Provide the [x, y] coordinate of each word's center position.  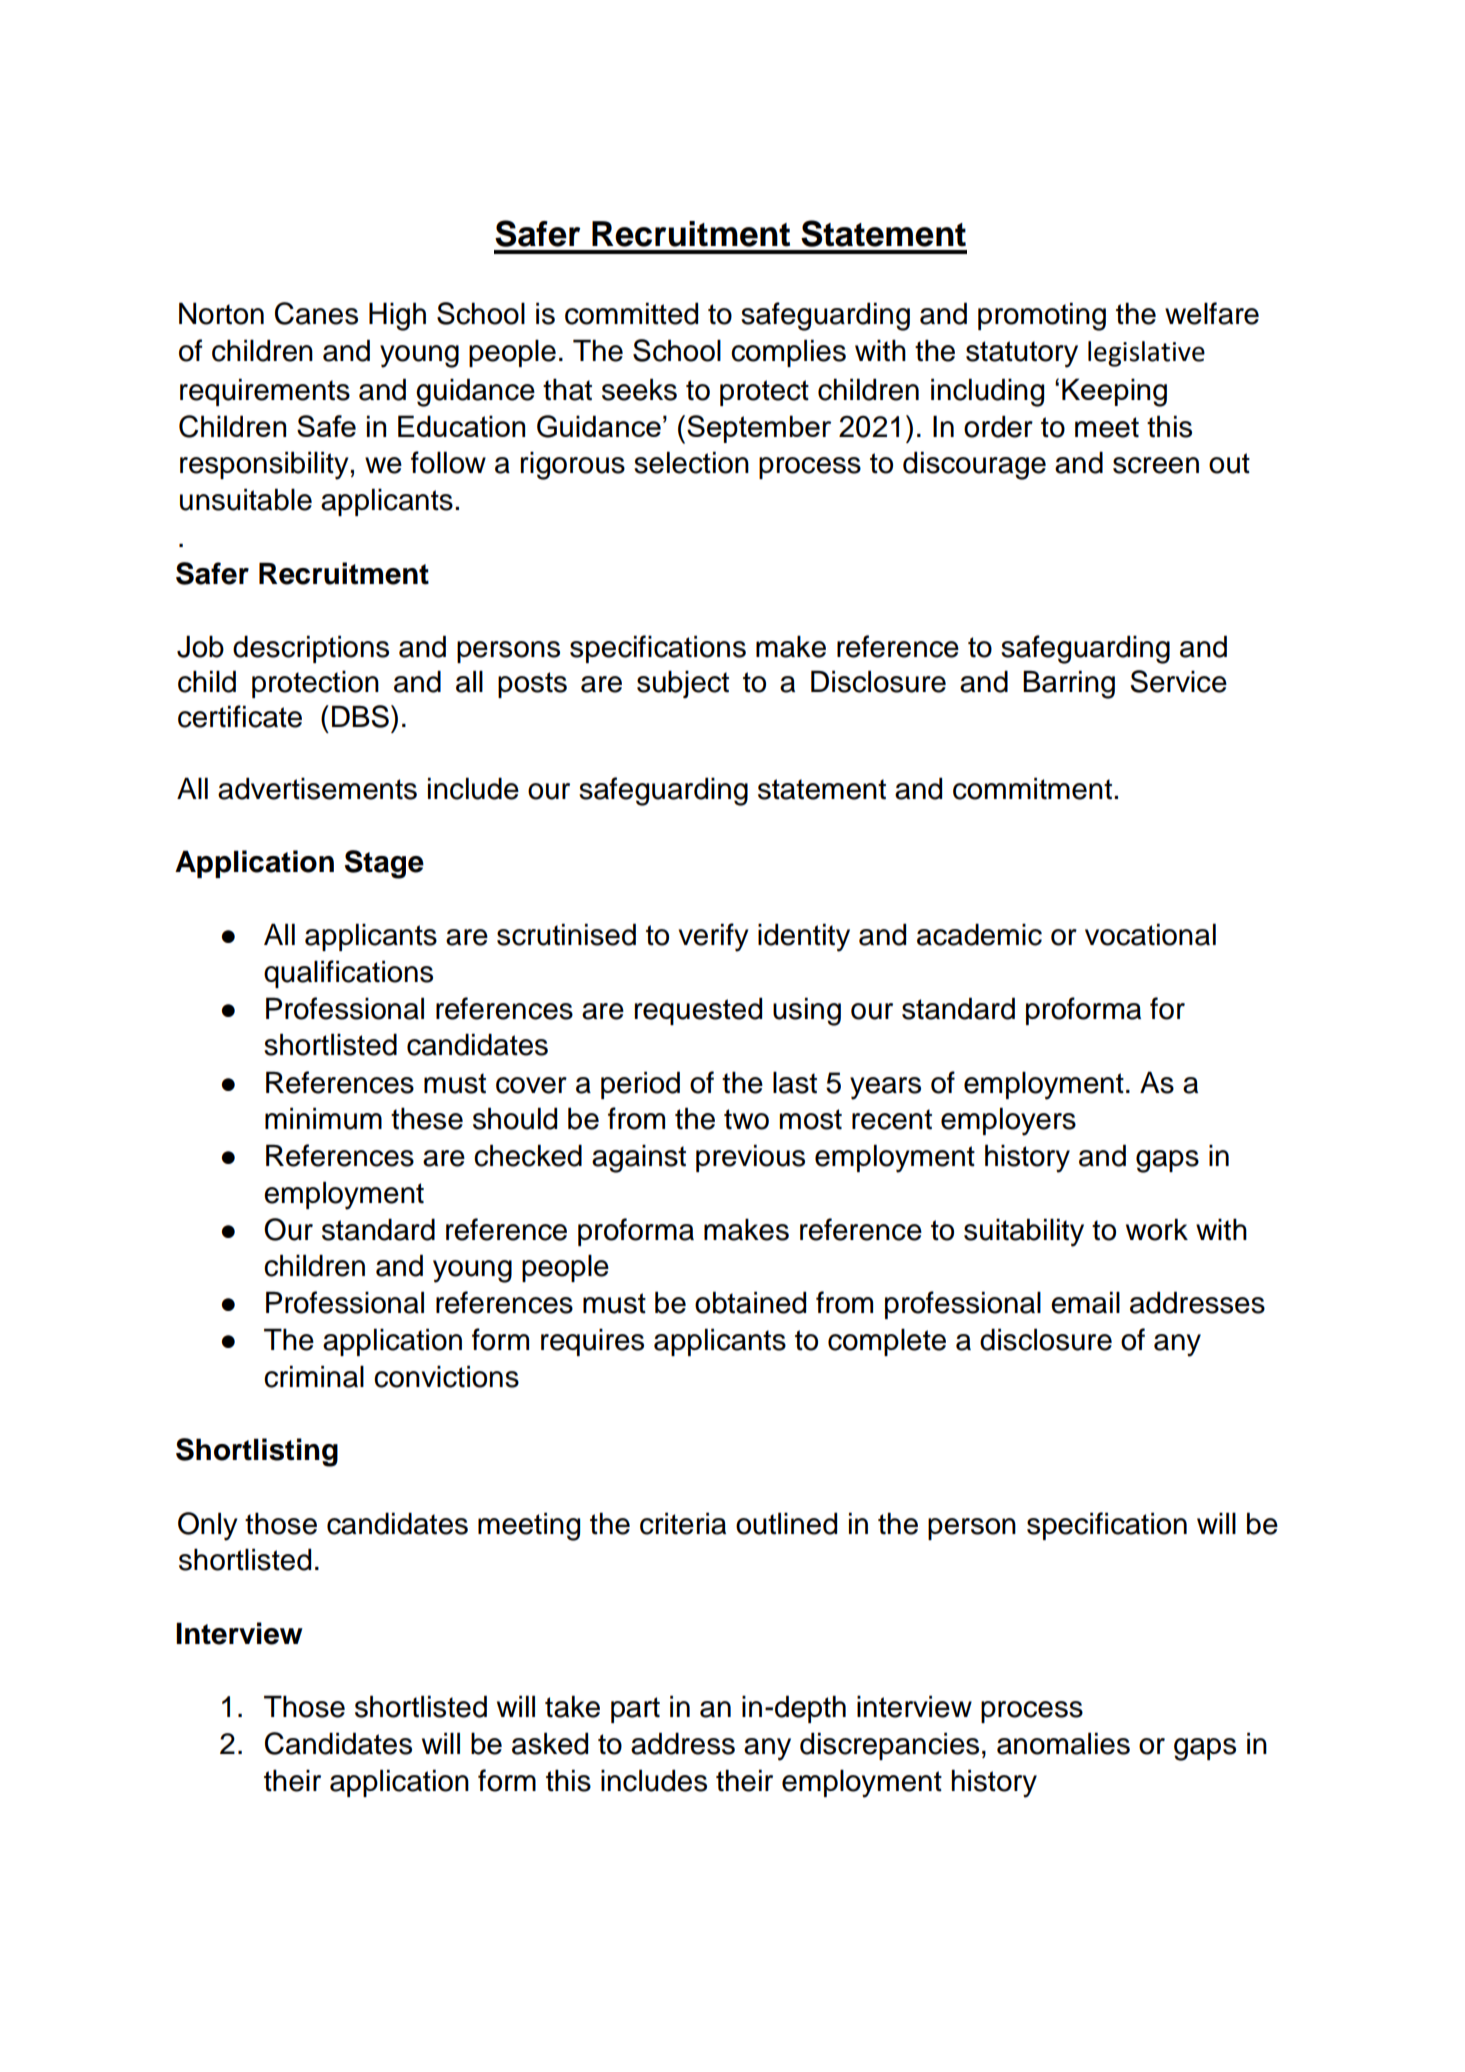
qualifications [348, 974]
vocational [1150, 934]
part [635, 1710]
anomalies [1063, 1743]
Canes [316, 313]
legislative [1146, 354]
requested [698, 1011]
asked [550, 1743]
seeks [639, 389]
